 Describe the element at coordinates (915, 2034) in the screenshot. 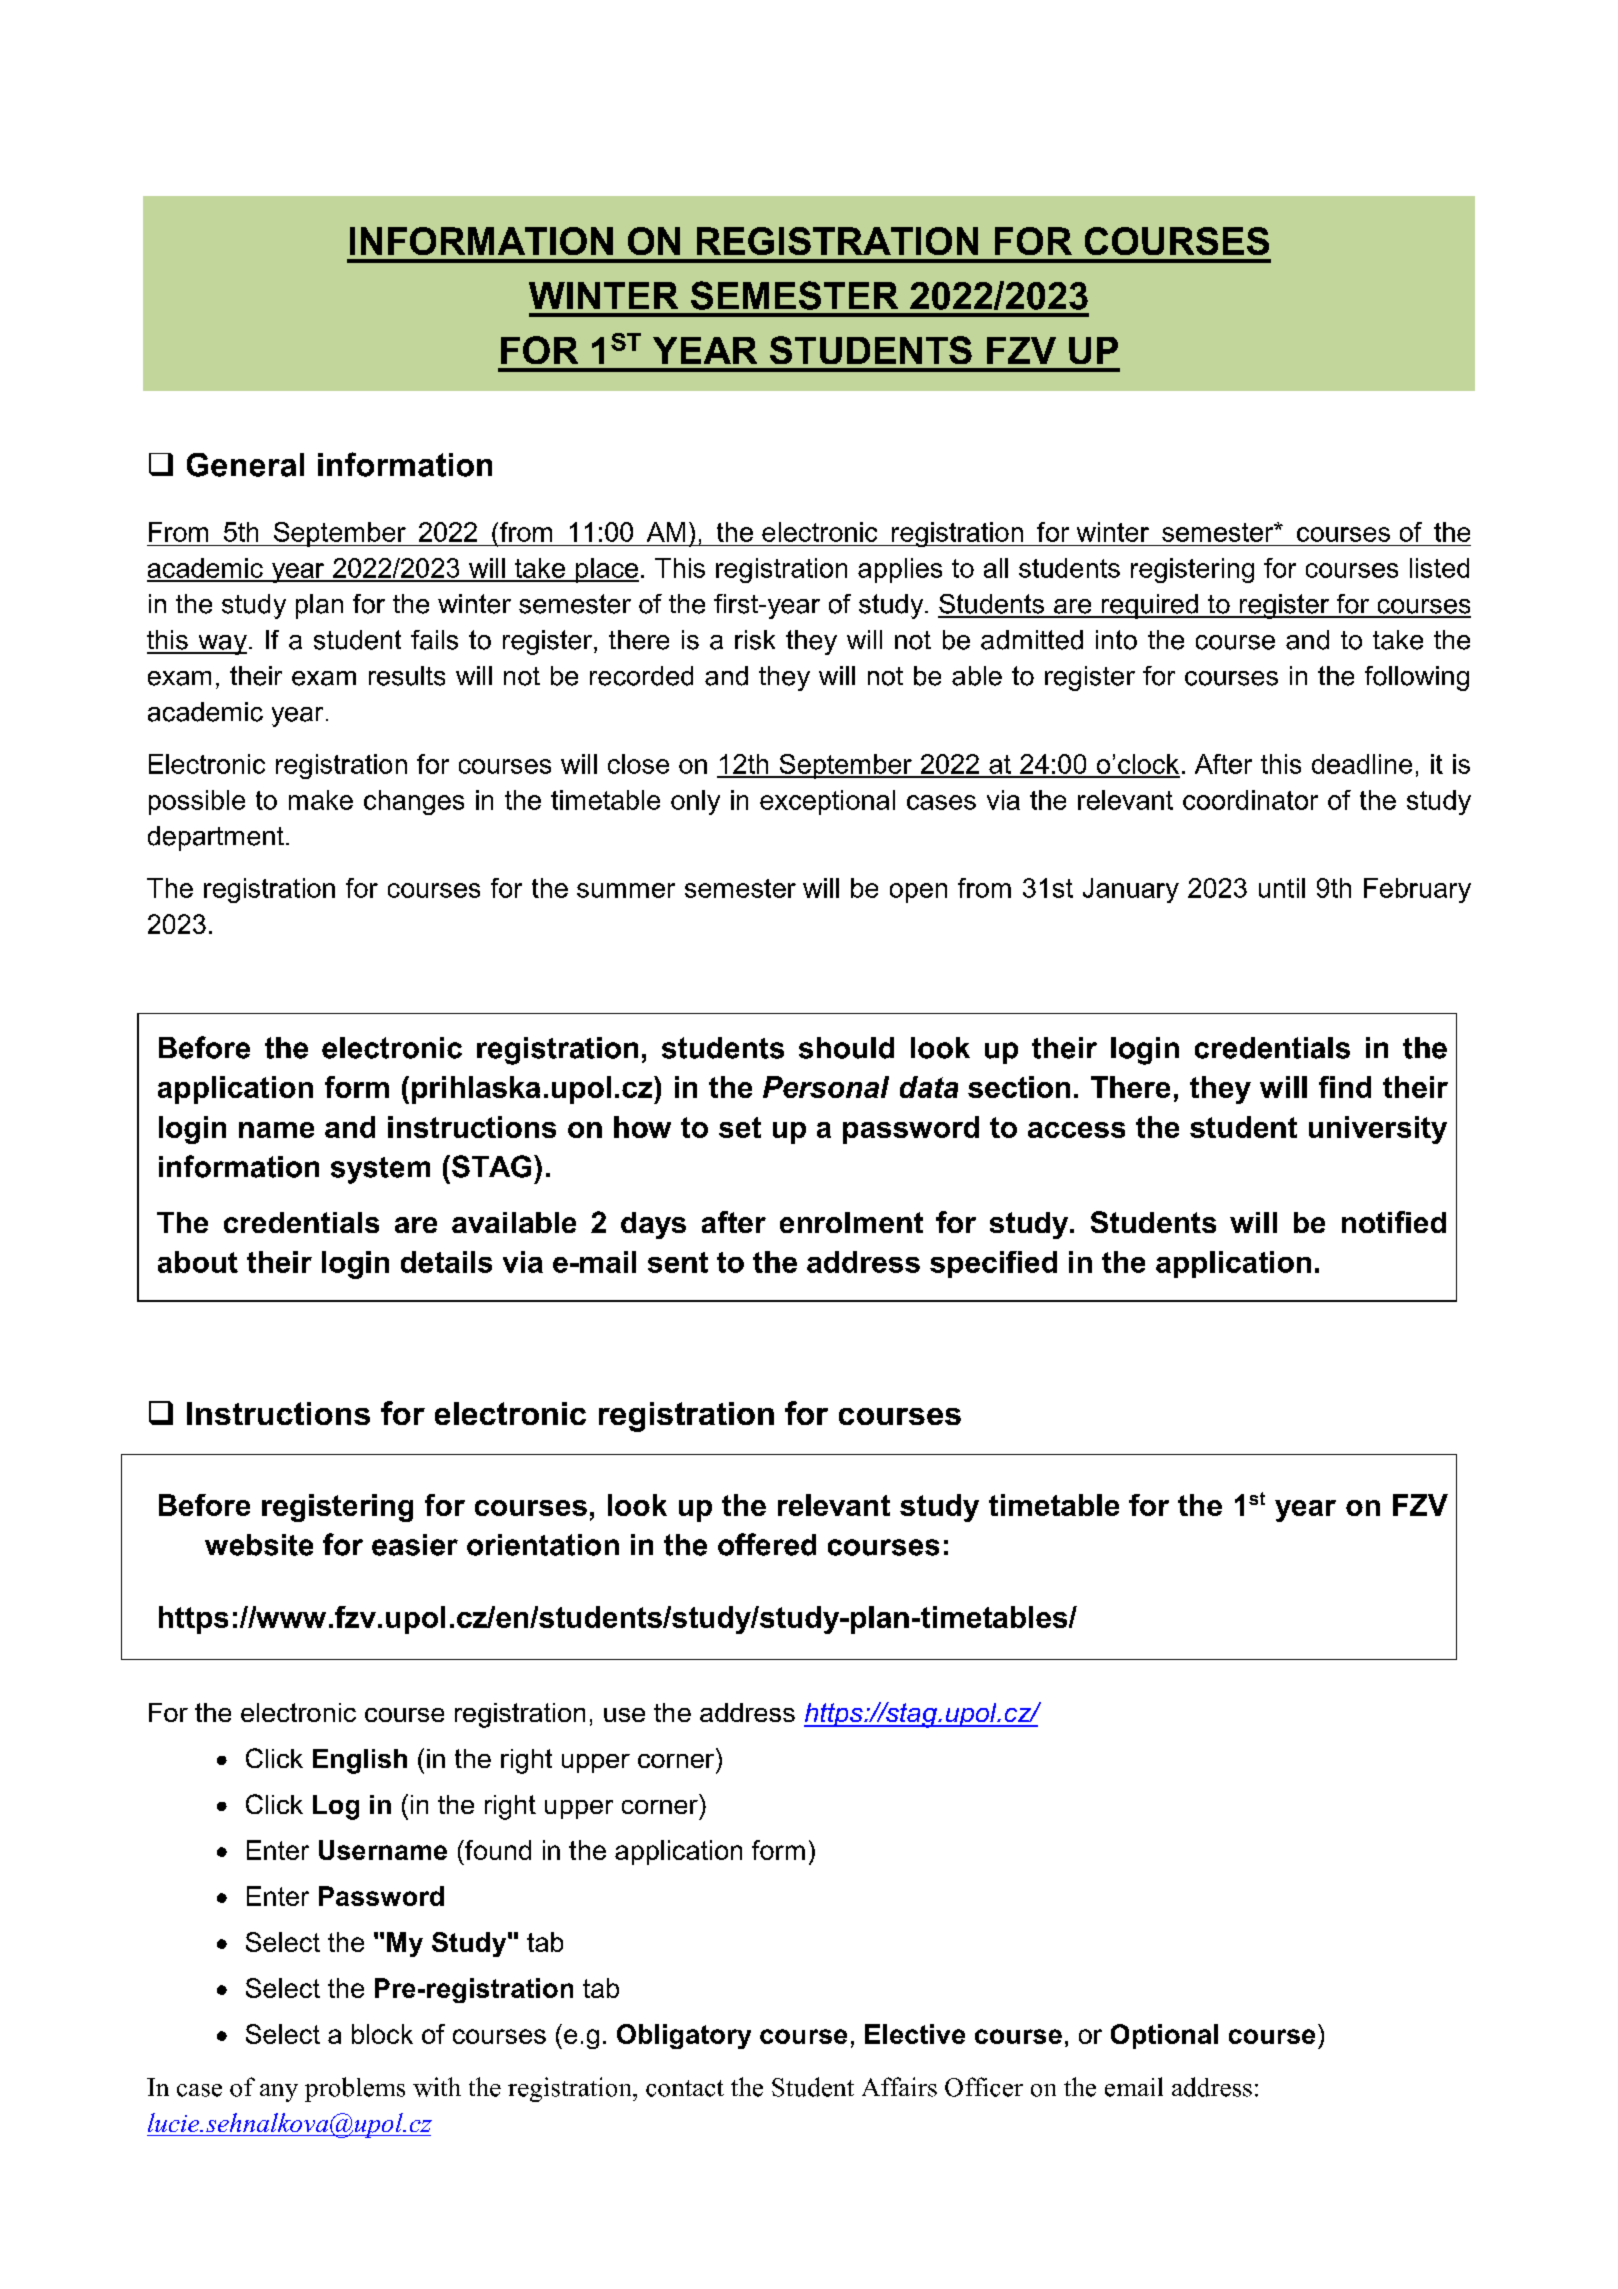

I see `Elective` at that location.
